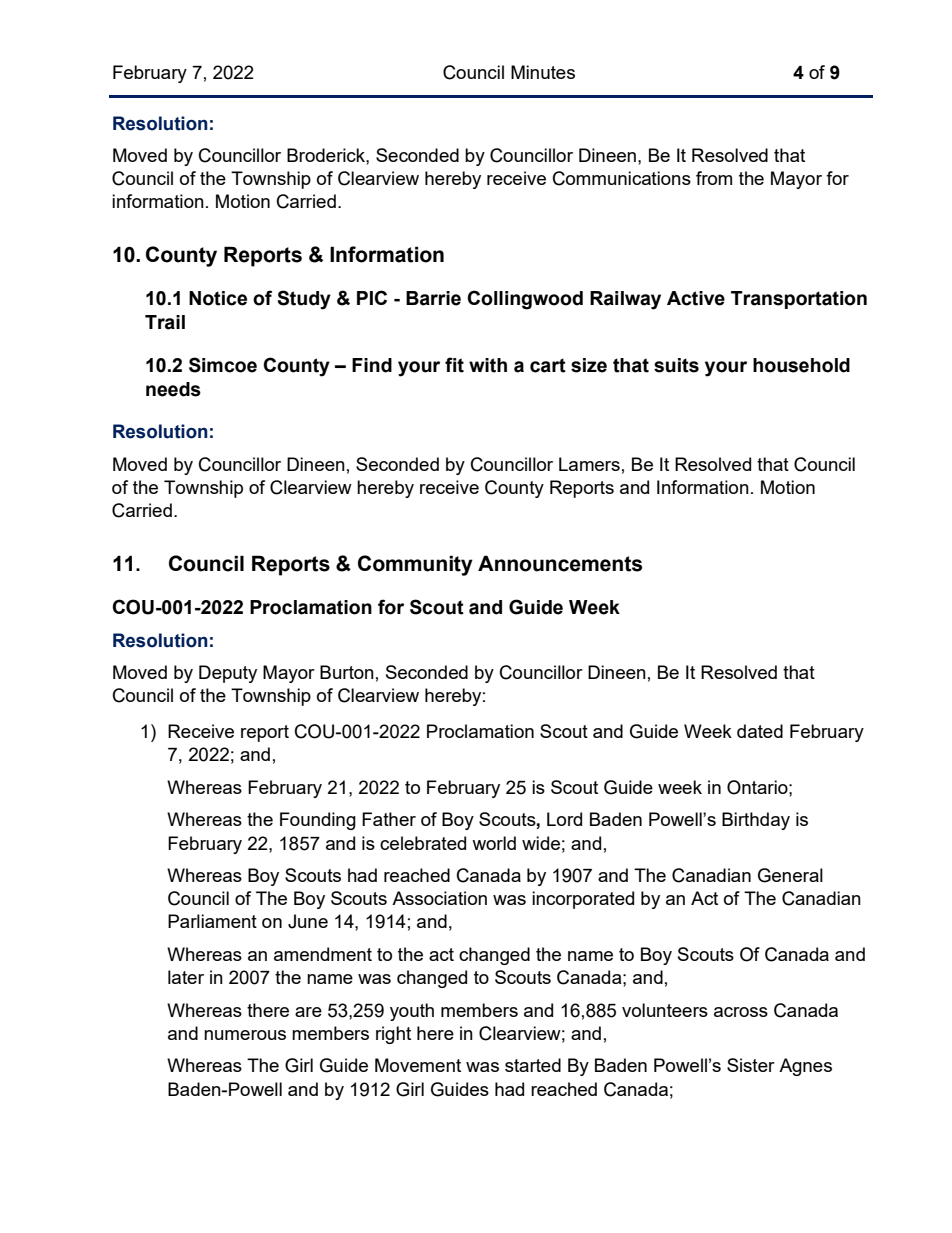 This page has width=952, height=1233. I want to click on started, so click(533, 1065).
